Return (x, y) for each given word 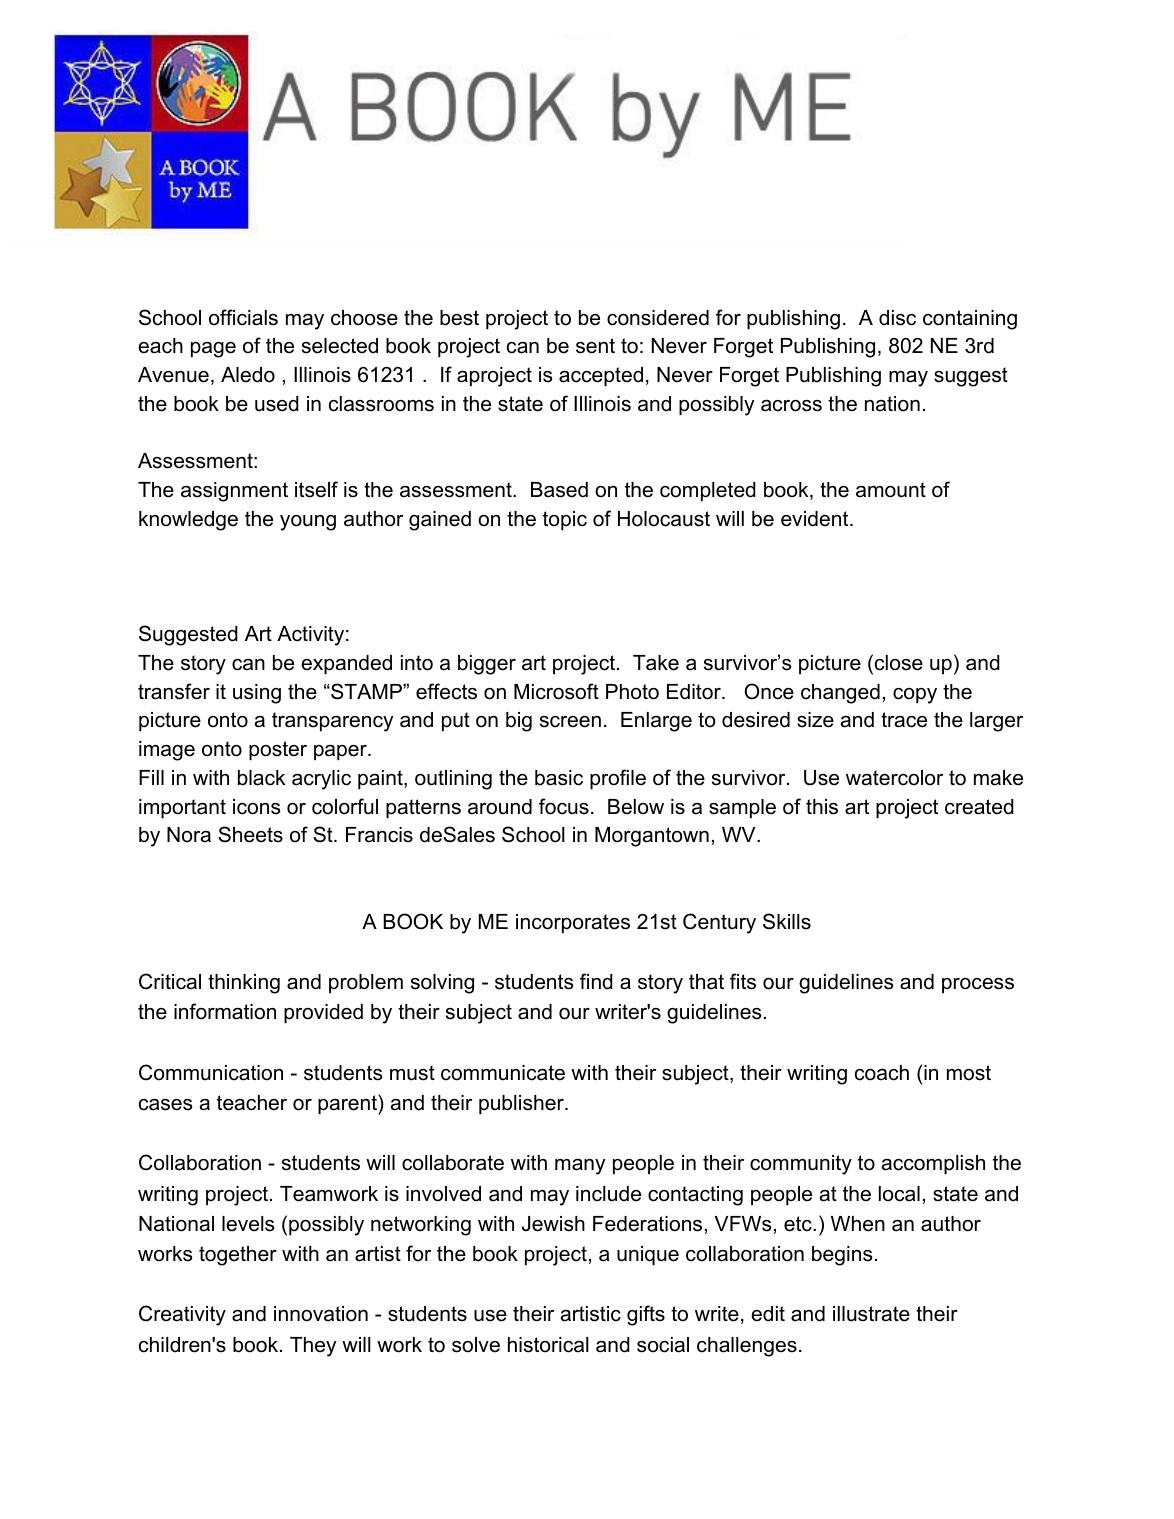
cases (165, 1105)
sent (595, 346)
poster (278, 750)
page (213, 350)
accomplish (933, 1164)
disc (897, 318)
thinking (244, 984)
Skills (787, 921)
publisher (522, 1104)
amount (891, 490)
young (308, 523)
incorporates (573, 923)
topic (565, 520)
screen (570, 722)
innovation (321, 1314)
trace (904, 720)
